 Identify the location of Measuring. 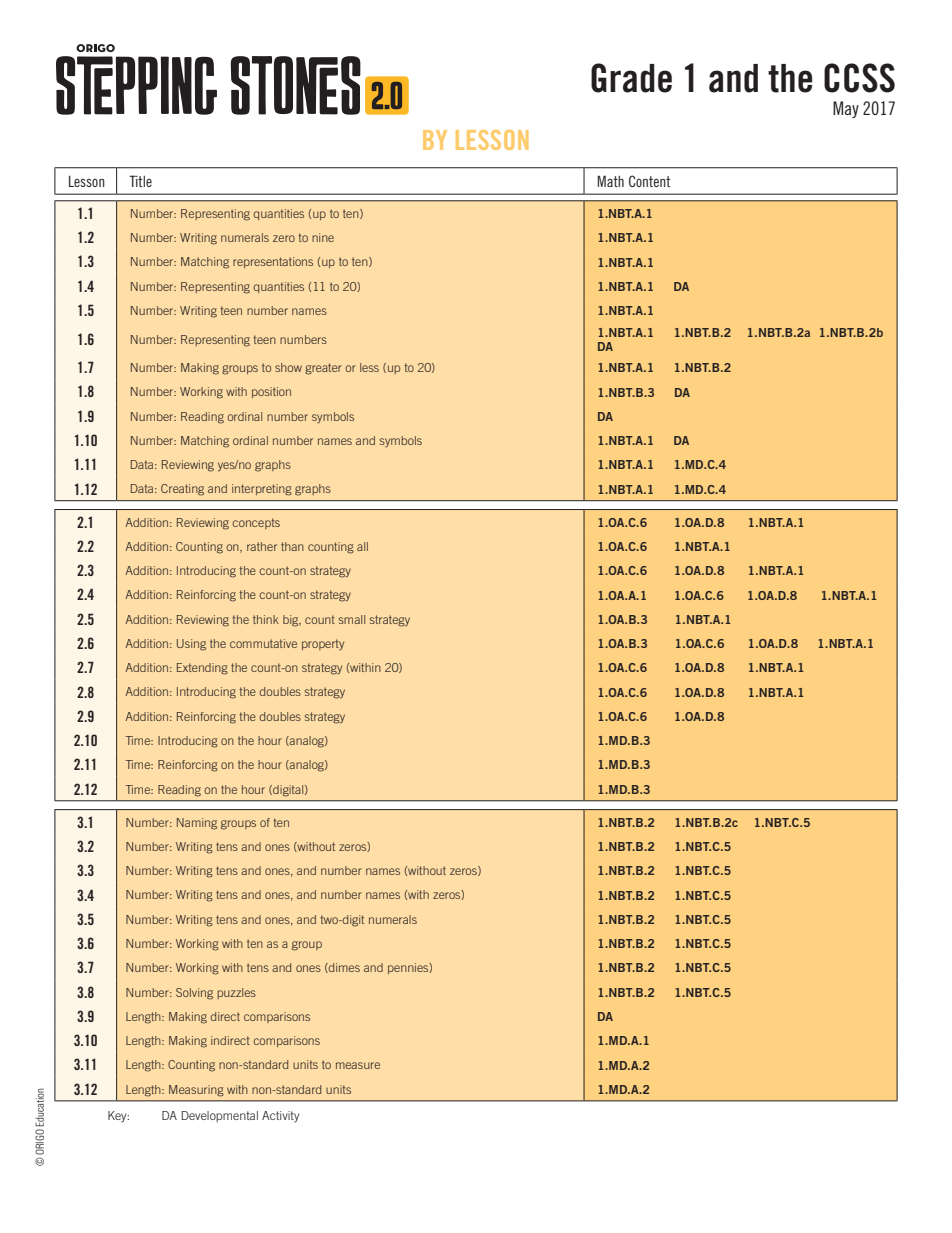
(196, 1091).
